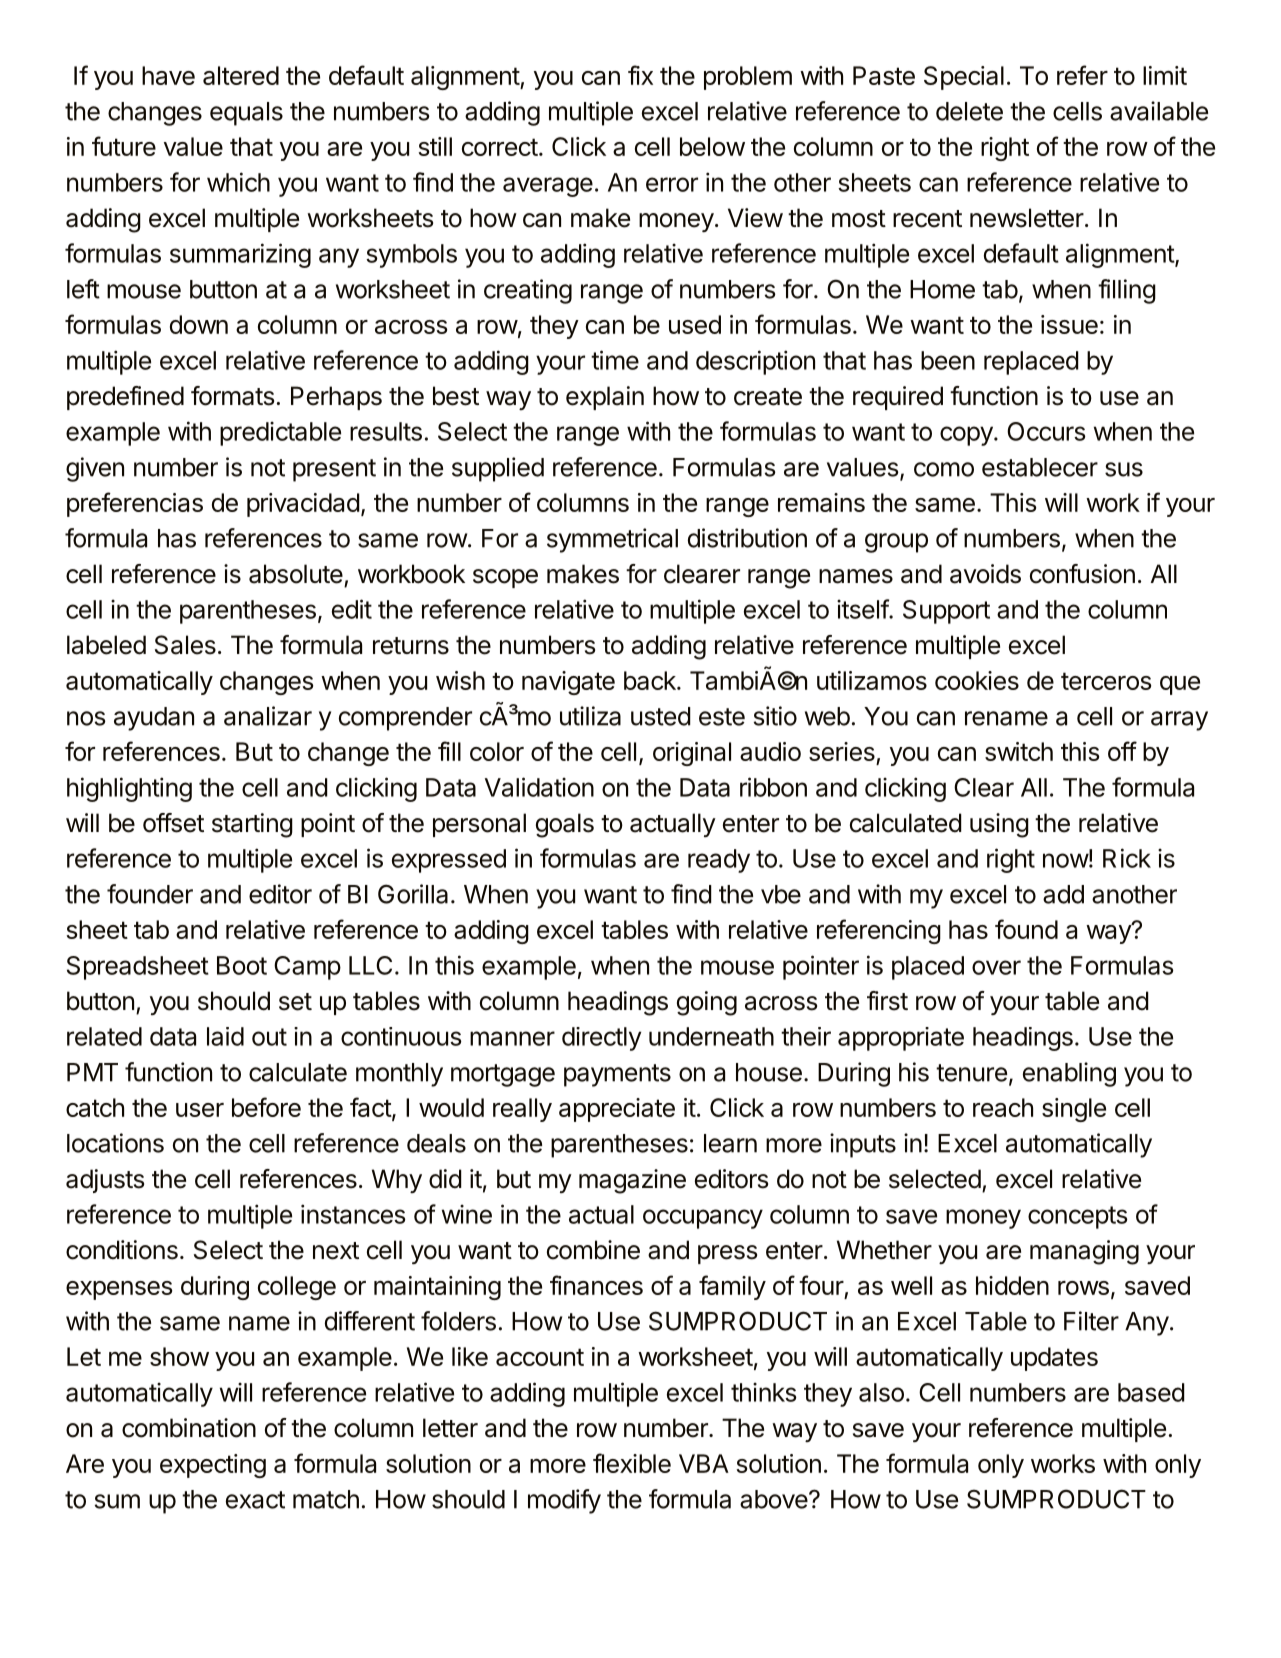 Image resolution: width=1281 pixels, height=1658 pixels. What do you see at coordinates (1019, 751) in the image?
I see `switch` at bounding box center [1019, 751].
